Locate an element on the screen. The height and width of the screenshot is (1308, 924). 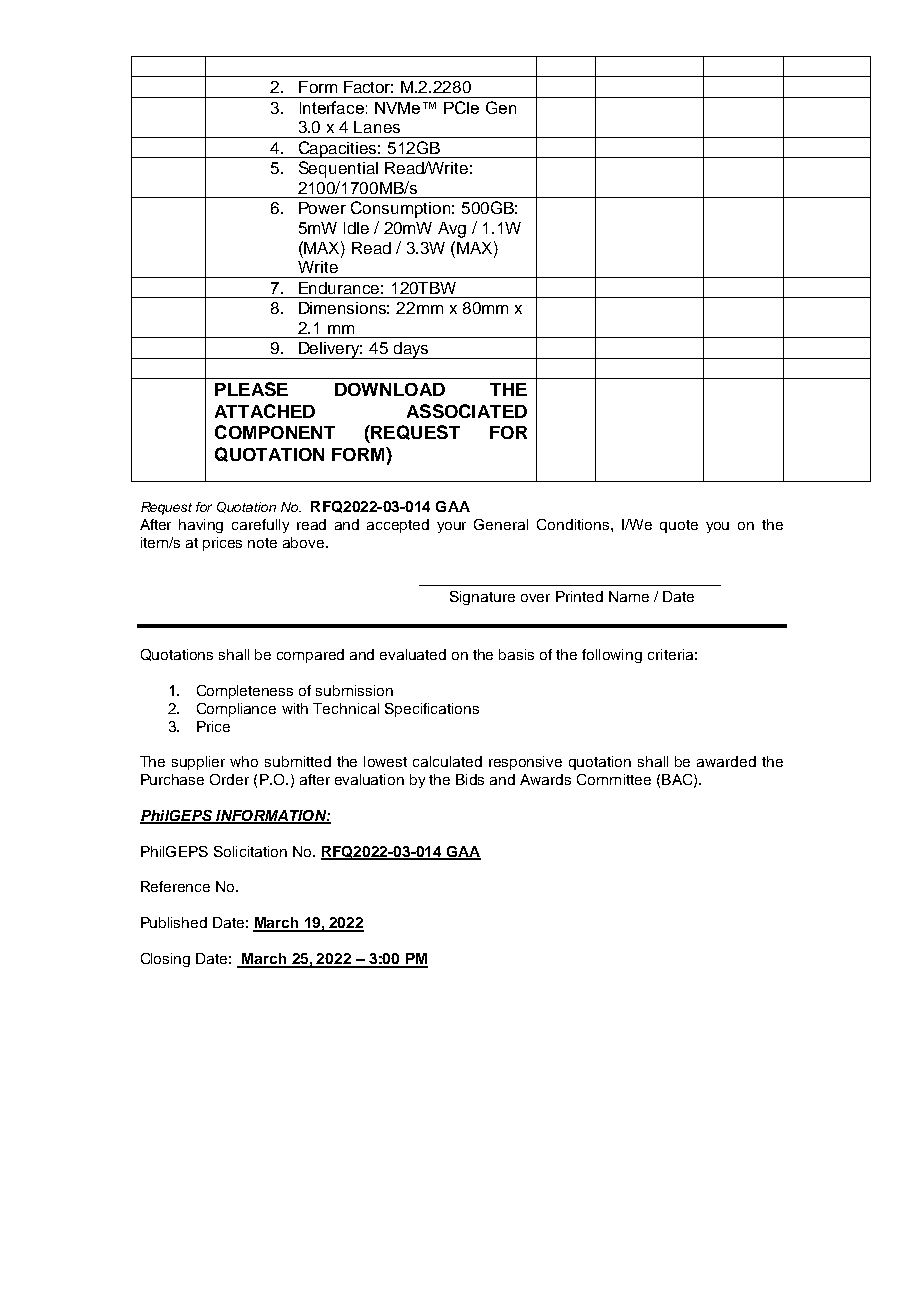
ASSOCIATED is located at coordinates (467, 411).
